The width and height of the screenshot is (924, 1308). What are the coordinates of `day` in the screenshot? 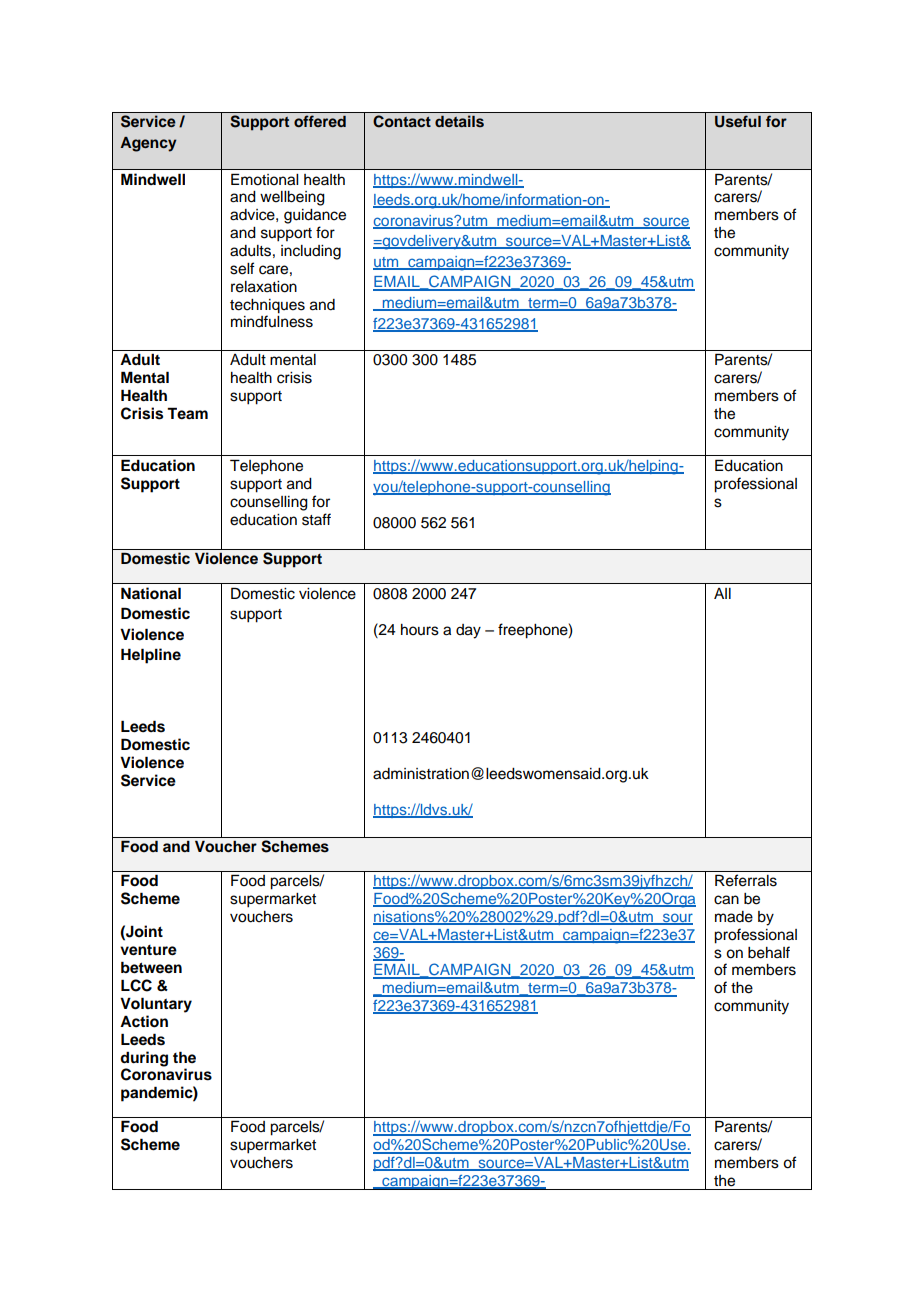 It's located at (468, 631).
